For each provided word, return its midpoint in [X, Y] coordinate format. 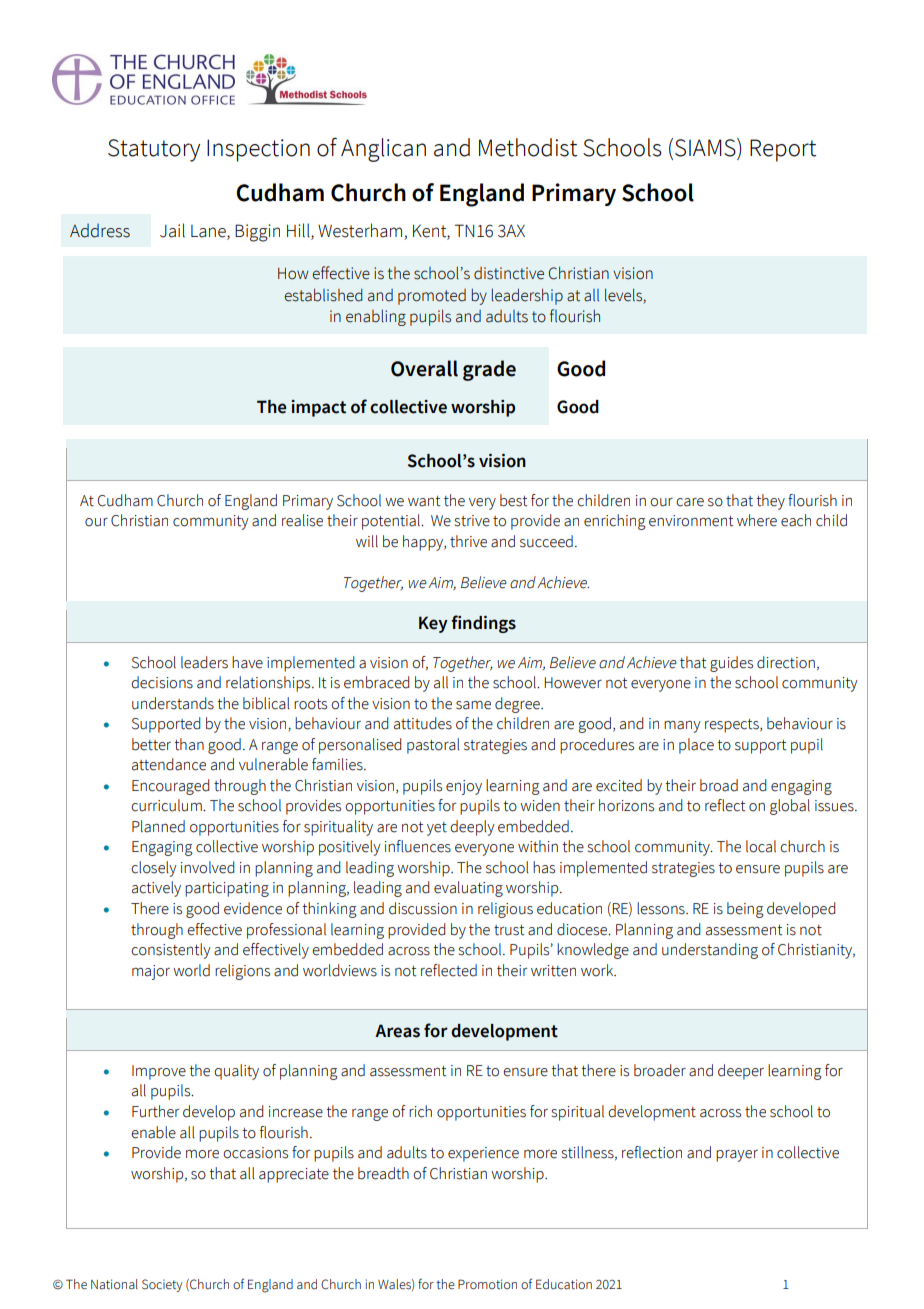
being [745, 910]
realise [302, 520]
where [757, 520]
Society [162, 1285]
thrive [468, 541]
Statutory [154, 150]
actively [156, 889]
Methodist [528, 147]
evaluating [468, 889]
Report [783, 150]
